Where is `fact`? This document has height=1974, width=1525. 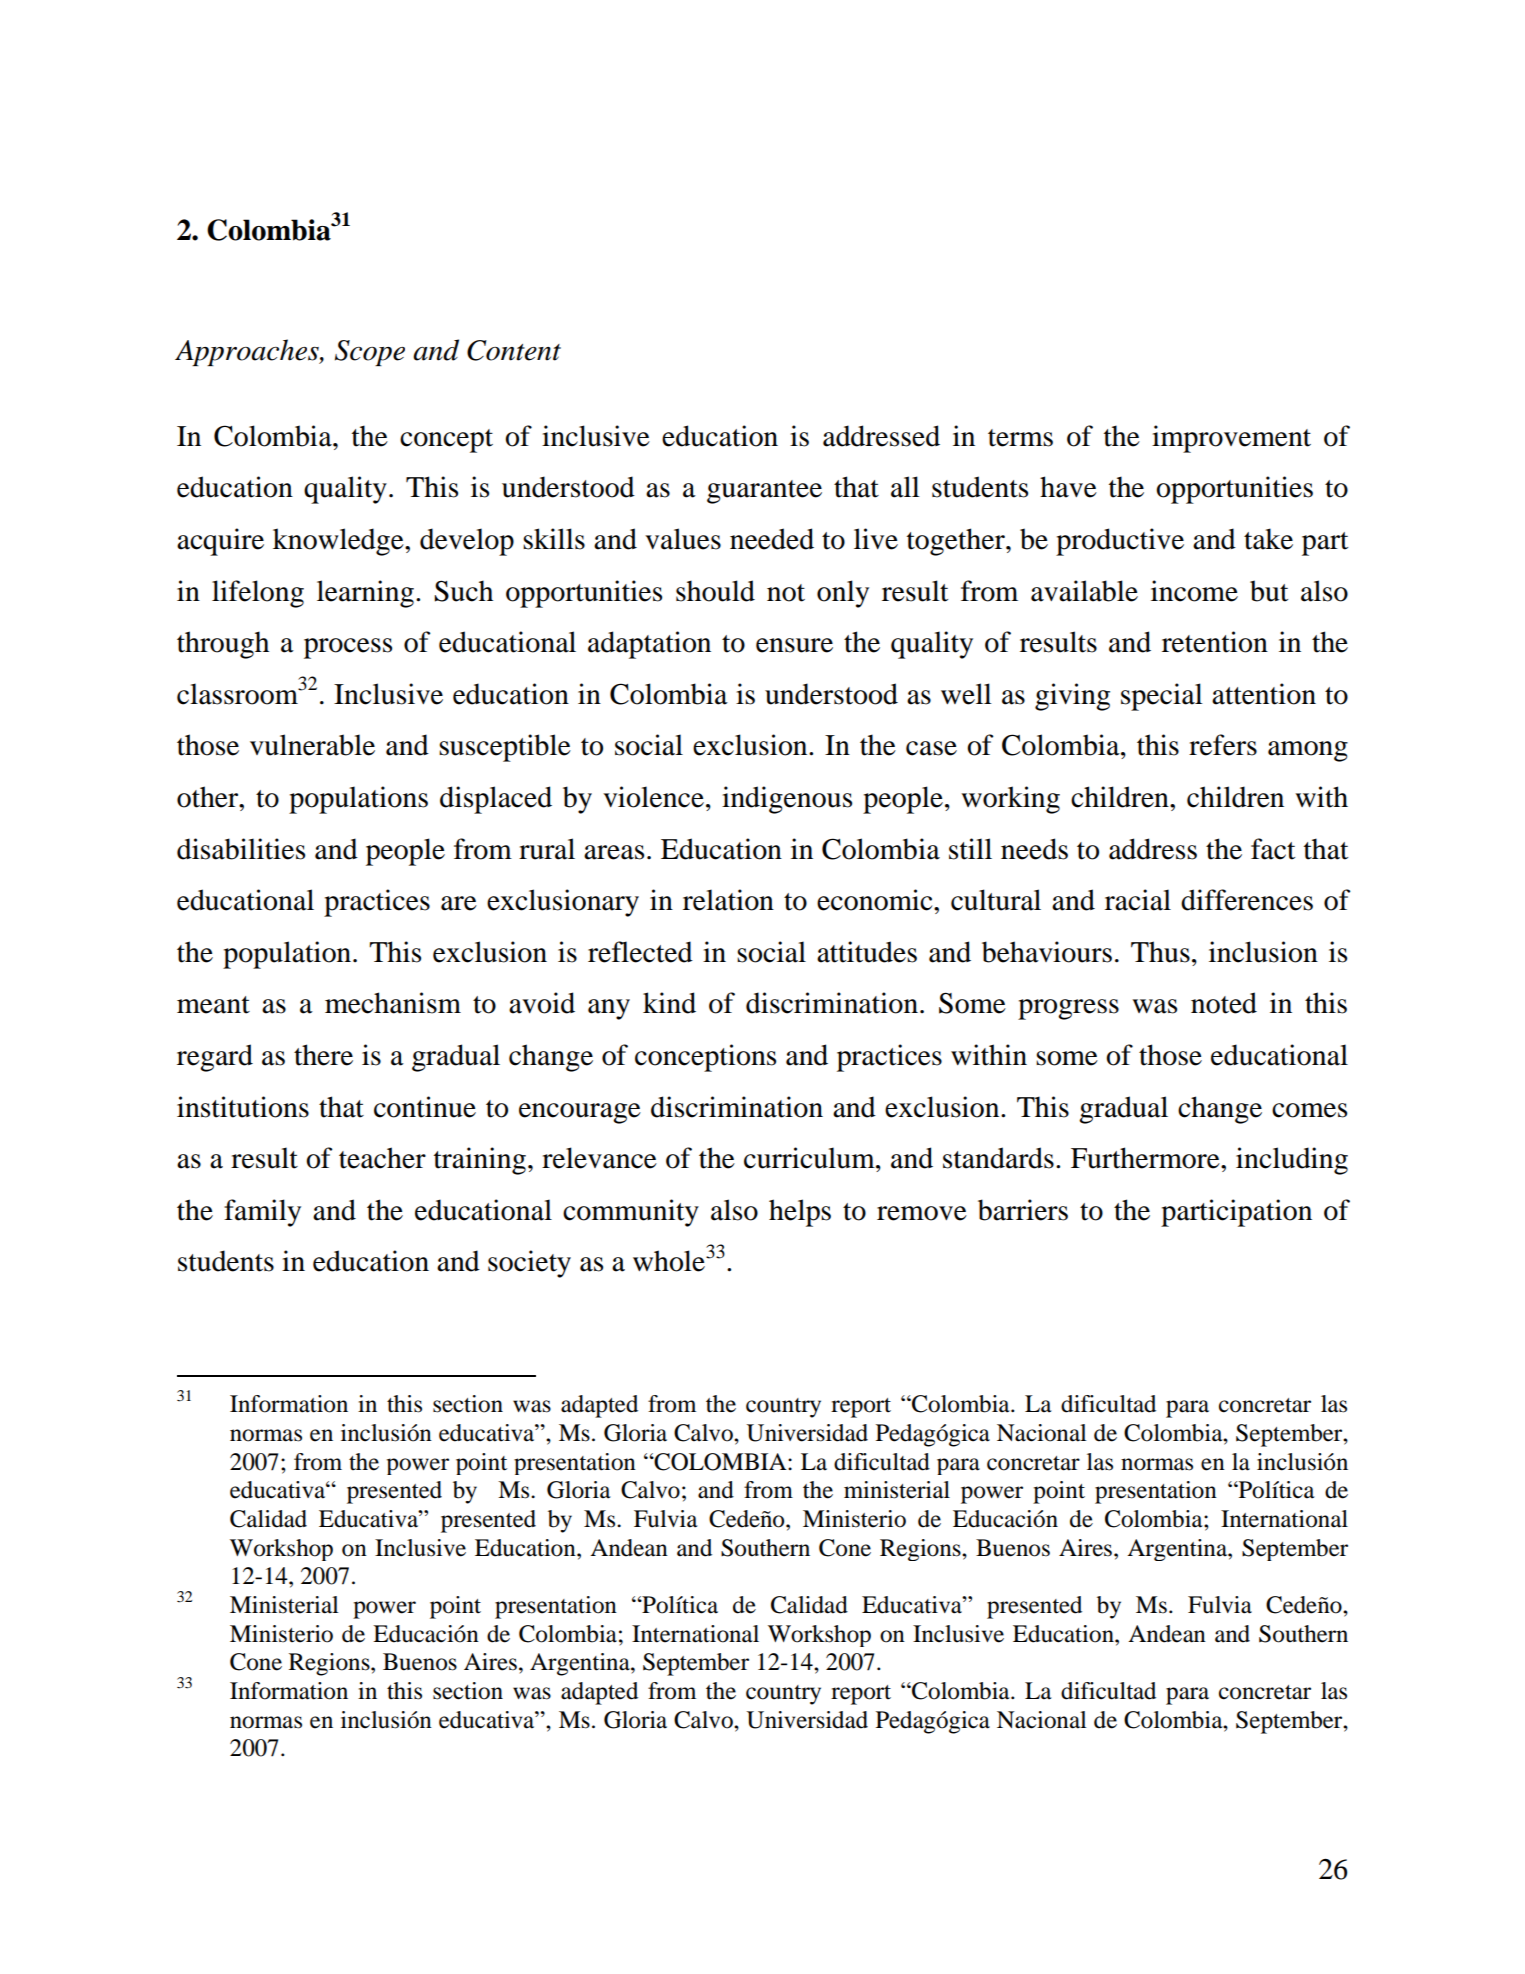 fact is located at coordinates (1273, 849).
